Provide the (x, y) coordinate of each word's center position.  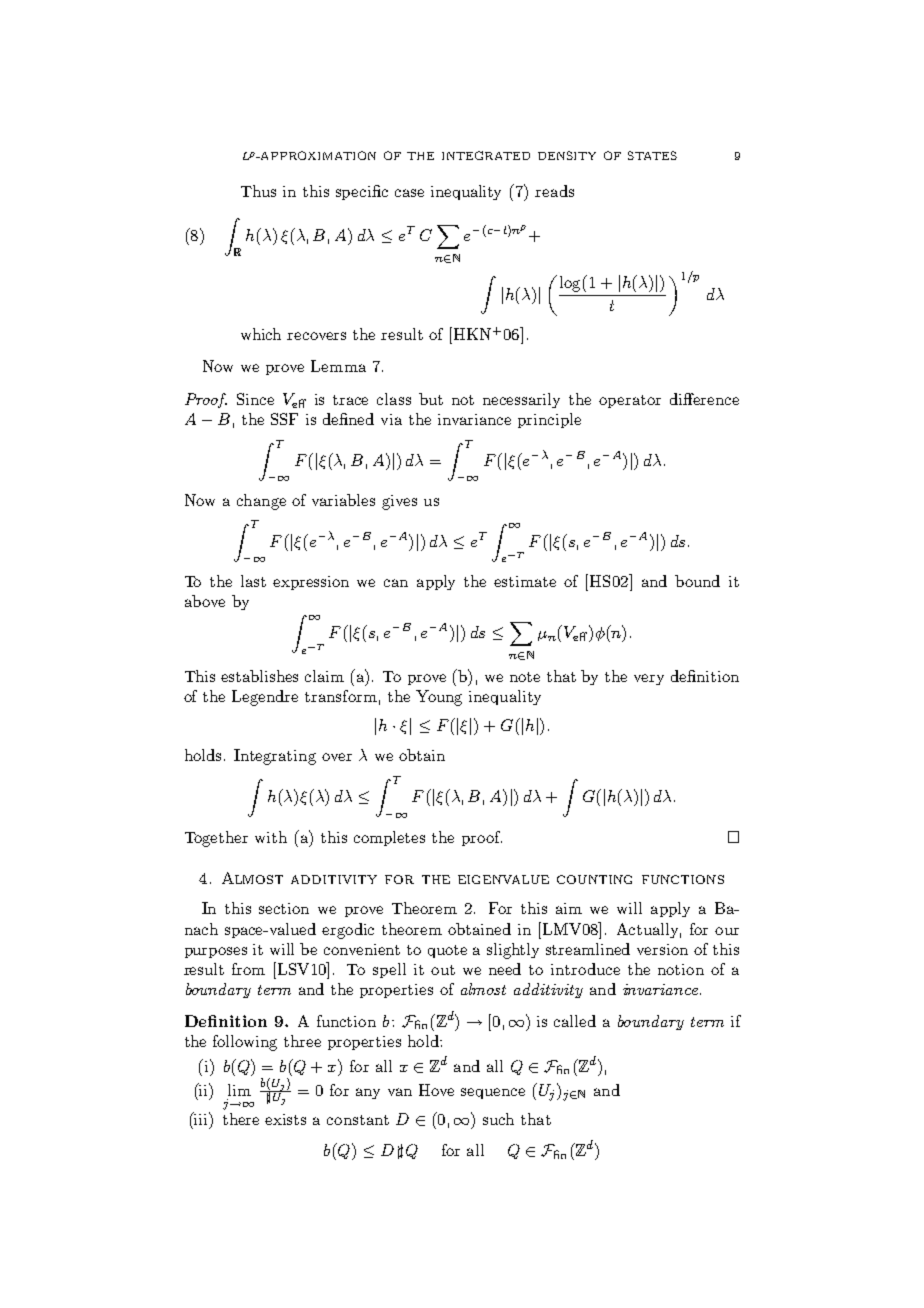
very (649, 679)
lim (239, 1090)
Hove (436, 1090)
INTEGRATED (486, 155)
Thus (258, 191)
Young (439, 698)
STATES (652, 155)
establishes (259, 676)
